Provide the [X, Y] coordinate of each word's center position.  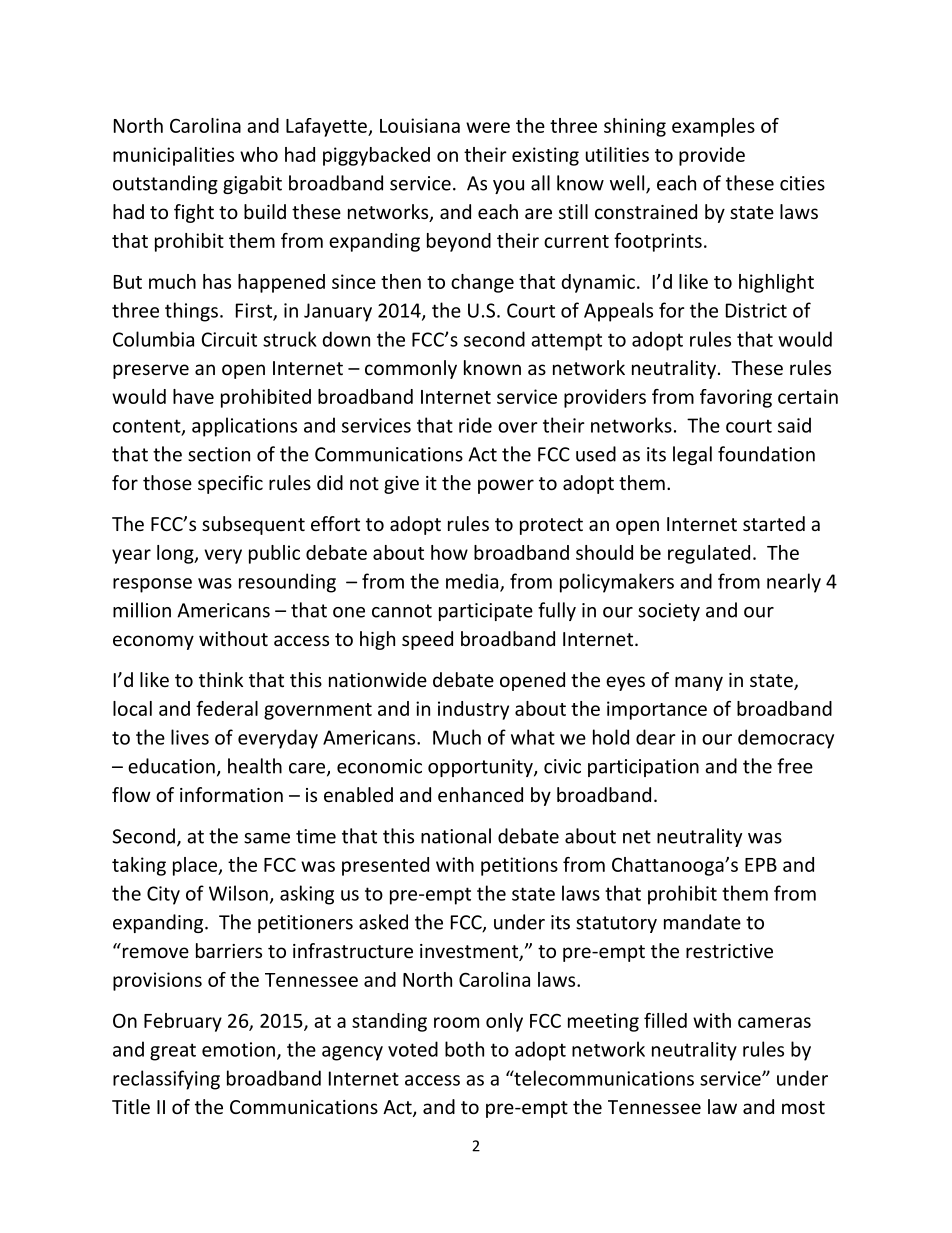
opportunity [481, 768]
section [219, 454]
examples [713, 127]
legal [692, 455]
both [464, 1049]
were [488, 127]
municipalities [173, 156]
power [506, 486]
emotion [238, 1049]
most [803, 1107]
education [171, 766]
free [795, 766]
